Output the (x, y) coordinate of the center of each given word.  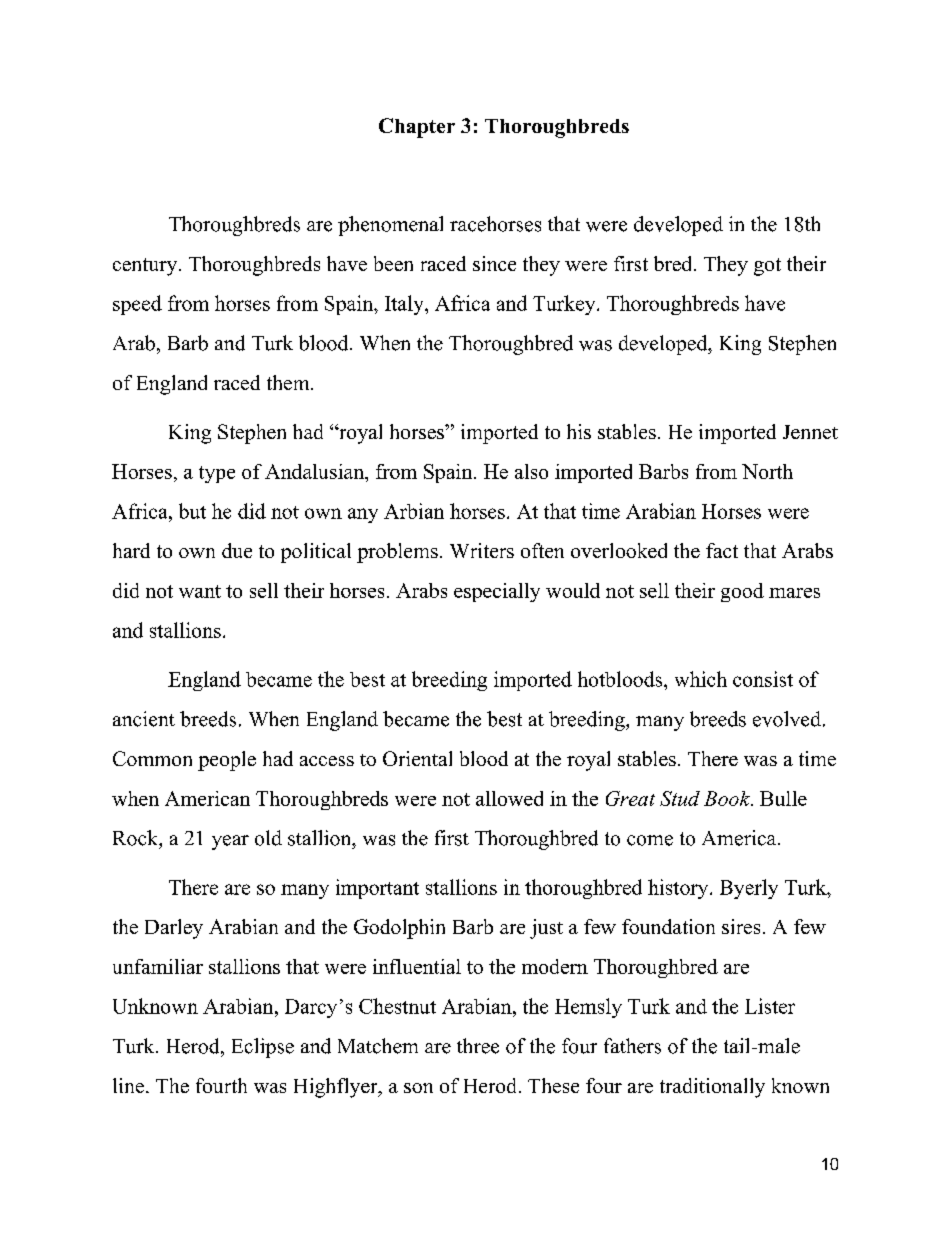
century (146, 267)
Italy (405, 305)
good (742, 592)
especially (497, 592)
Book (728, 798)
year (230, 842)
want (200, 591)
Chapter (417, 128)
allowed (509, 798)
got (767, 267)
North (767, 471)
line (130, 1085)
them (289, 382)
